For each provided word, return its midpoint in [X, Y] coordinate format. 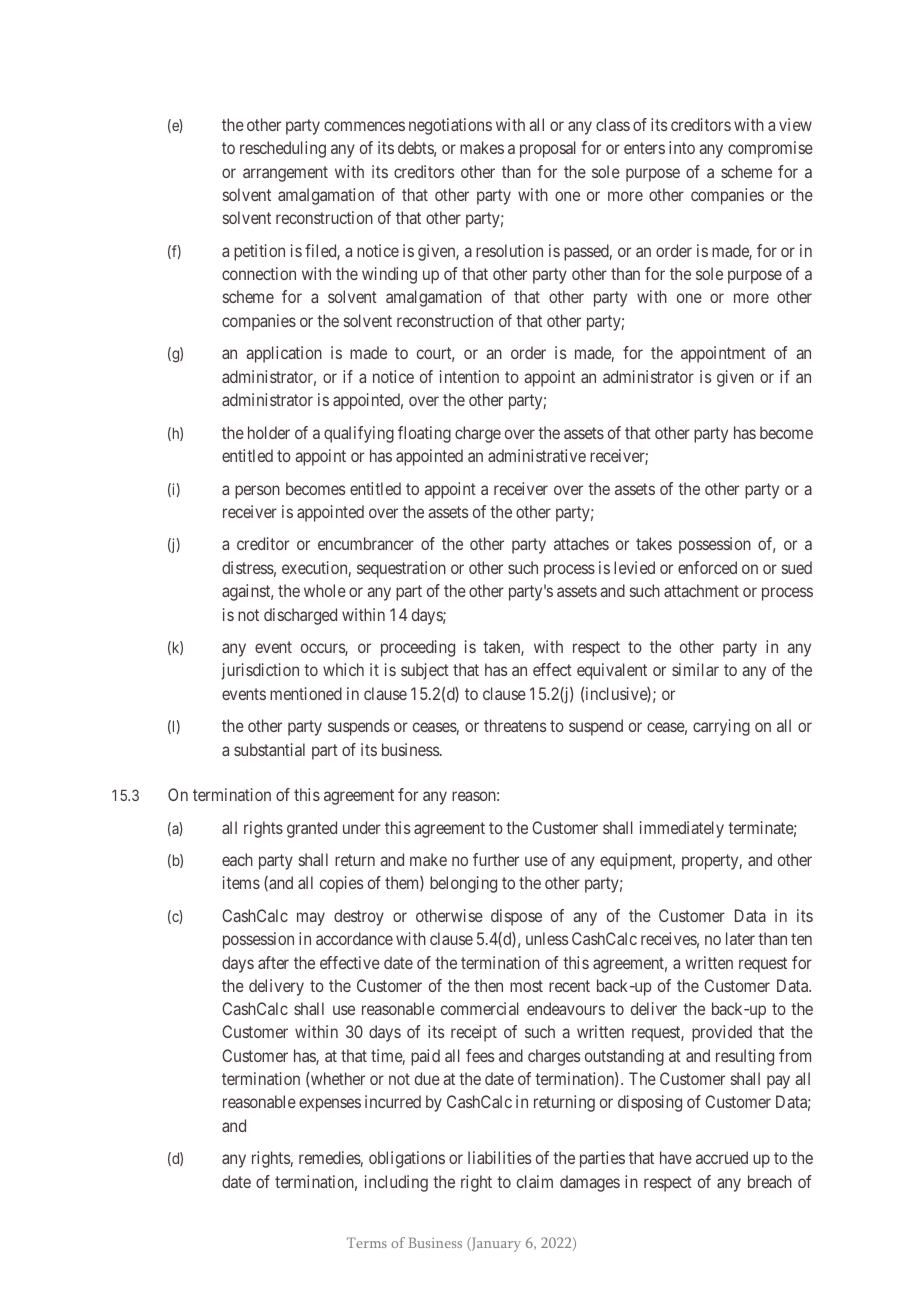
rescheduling [283, 149]
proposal [548, 149]
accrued [722, 1157]
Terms [367, 1242]
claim [535, 1181]
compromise [770, 149]
